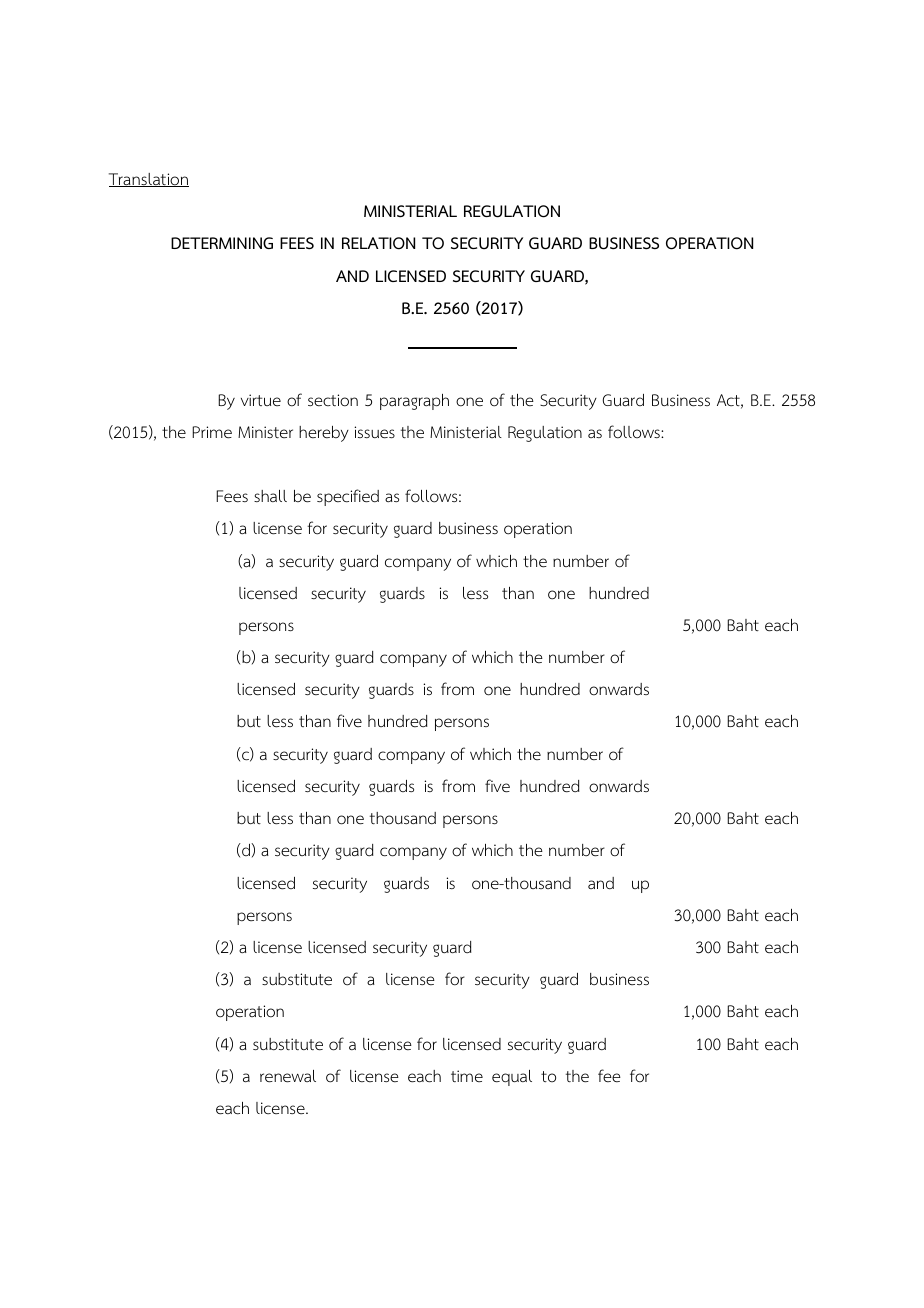 Image resolution: width=924 pixels, height=1308 pixels. I want to click on DETERMINING, so click(222, 243).
